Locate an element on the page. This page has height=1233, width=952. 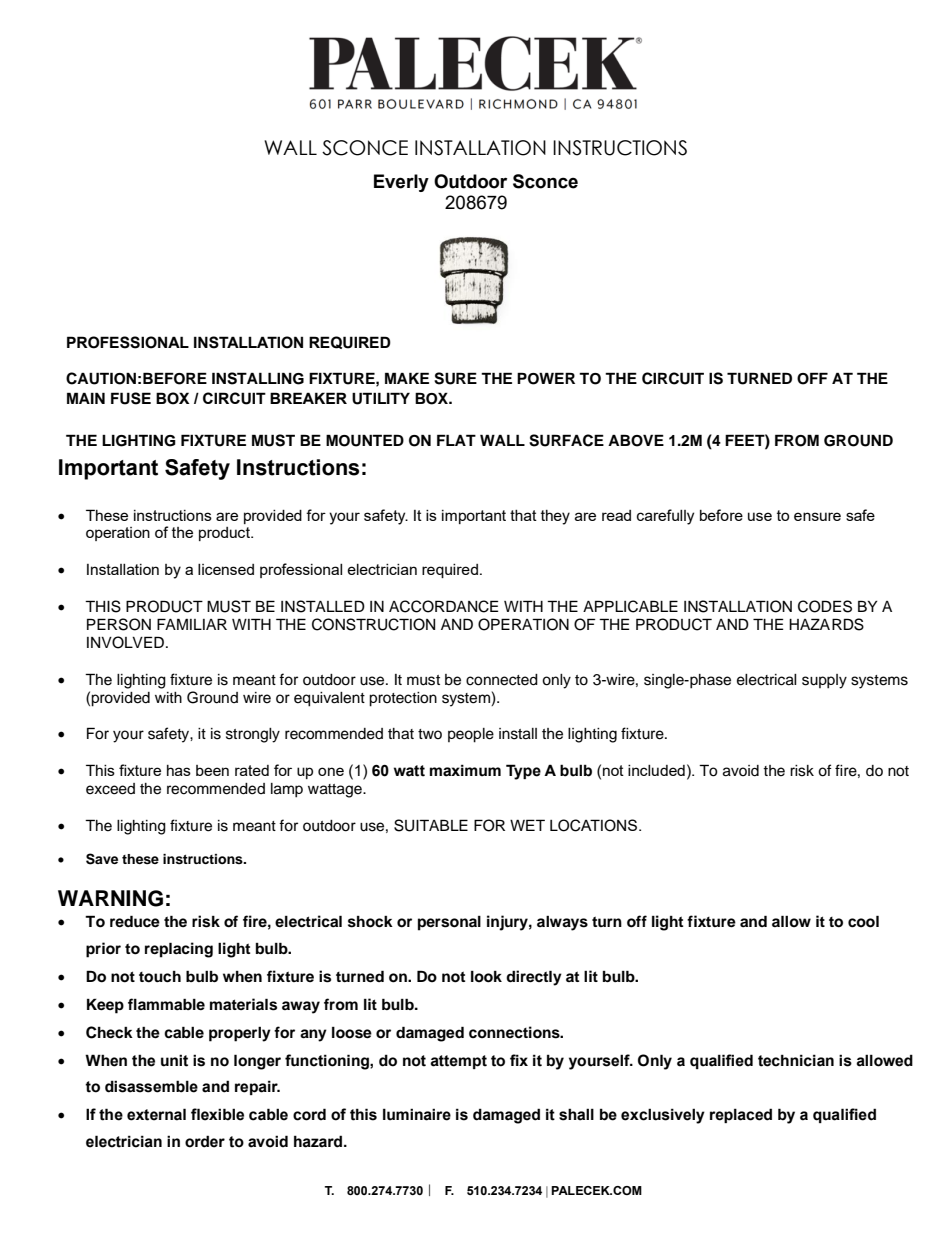
included is located at coordinates (656, 770).
